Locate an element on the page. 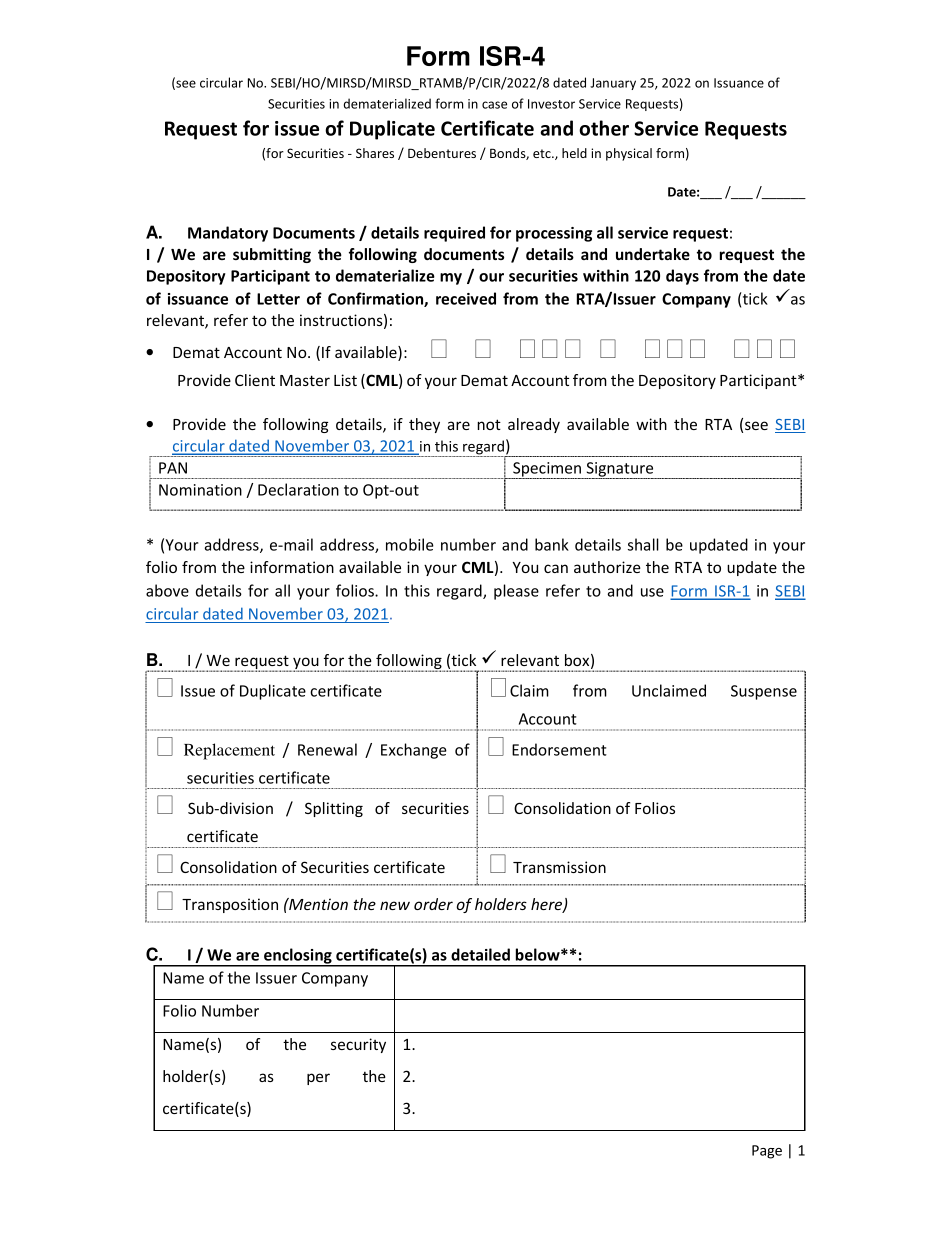 The width and height of the image is (952, 1233). Letter is located at coordinates (278, 299).
